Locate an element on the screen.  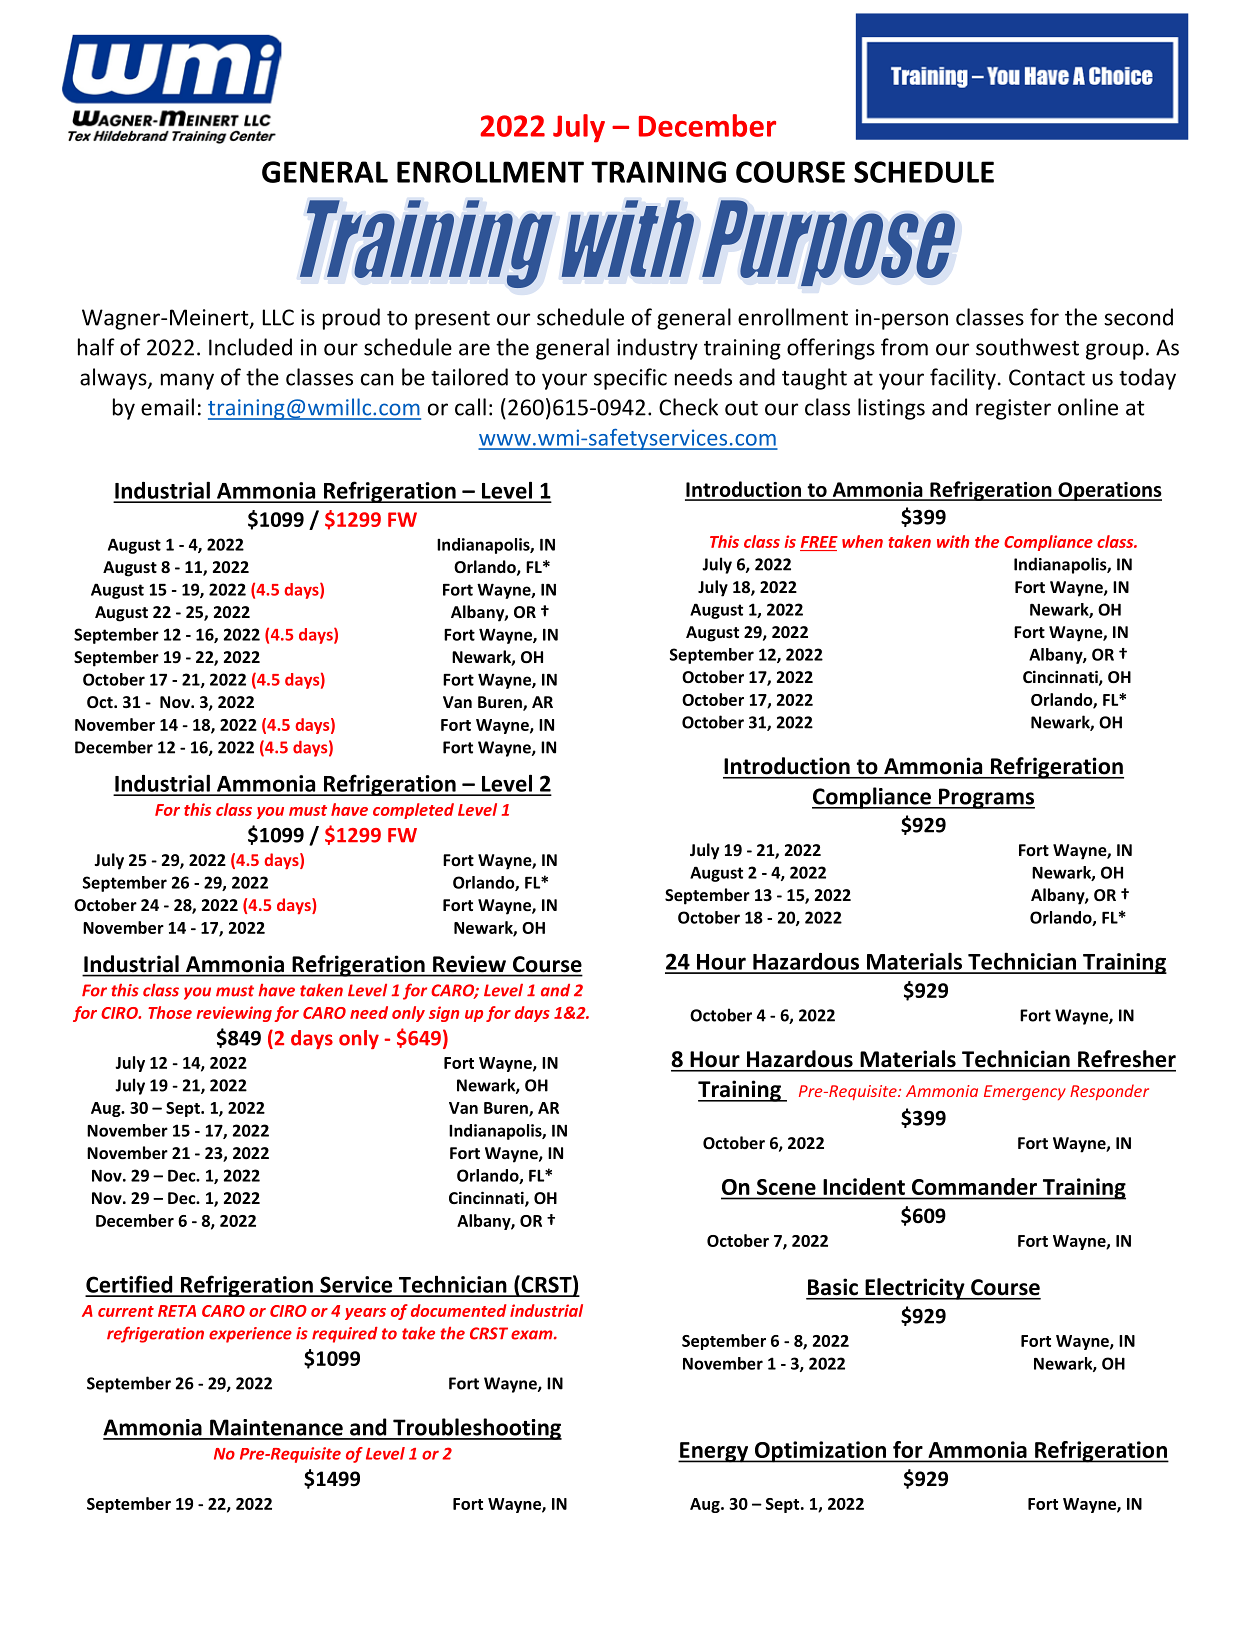
southwest is located at coordinates (1027, 347).
